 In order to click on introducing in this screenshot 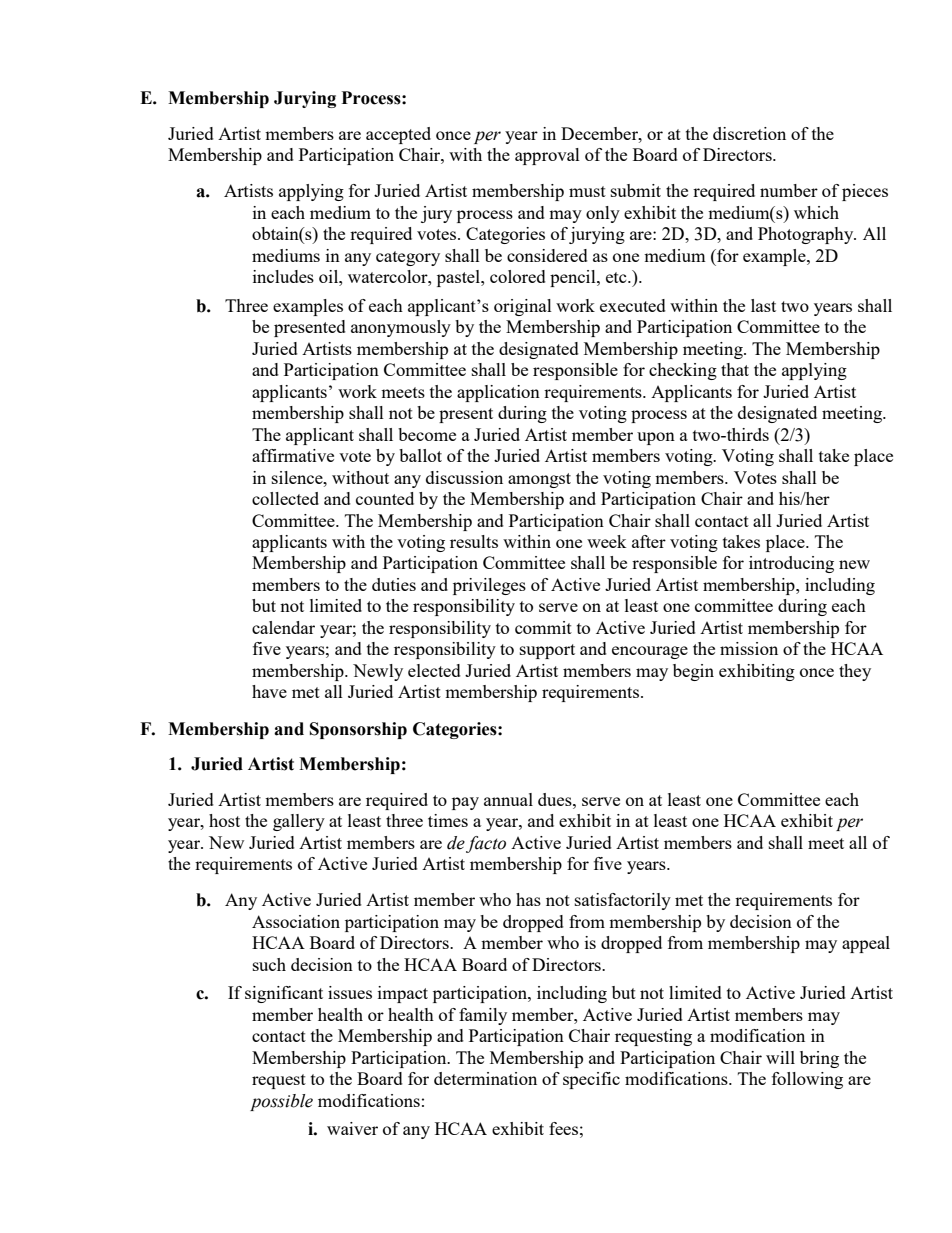, I will do `click(791, 564)`.
